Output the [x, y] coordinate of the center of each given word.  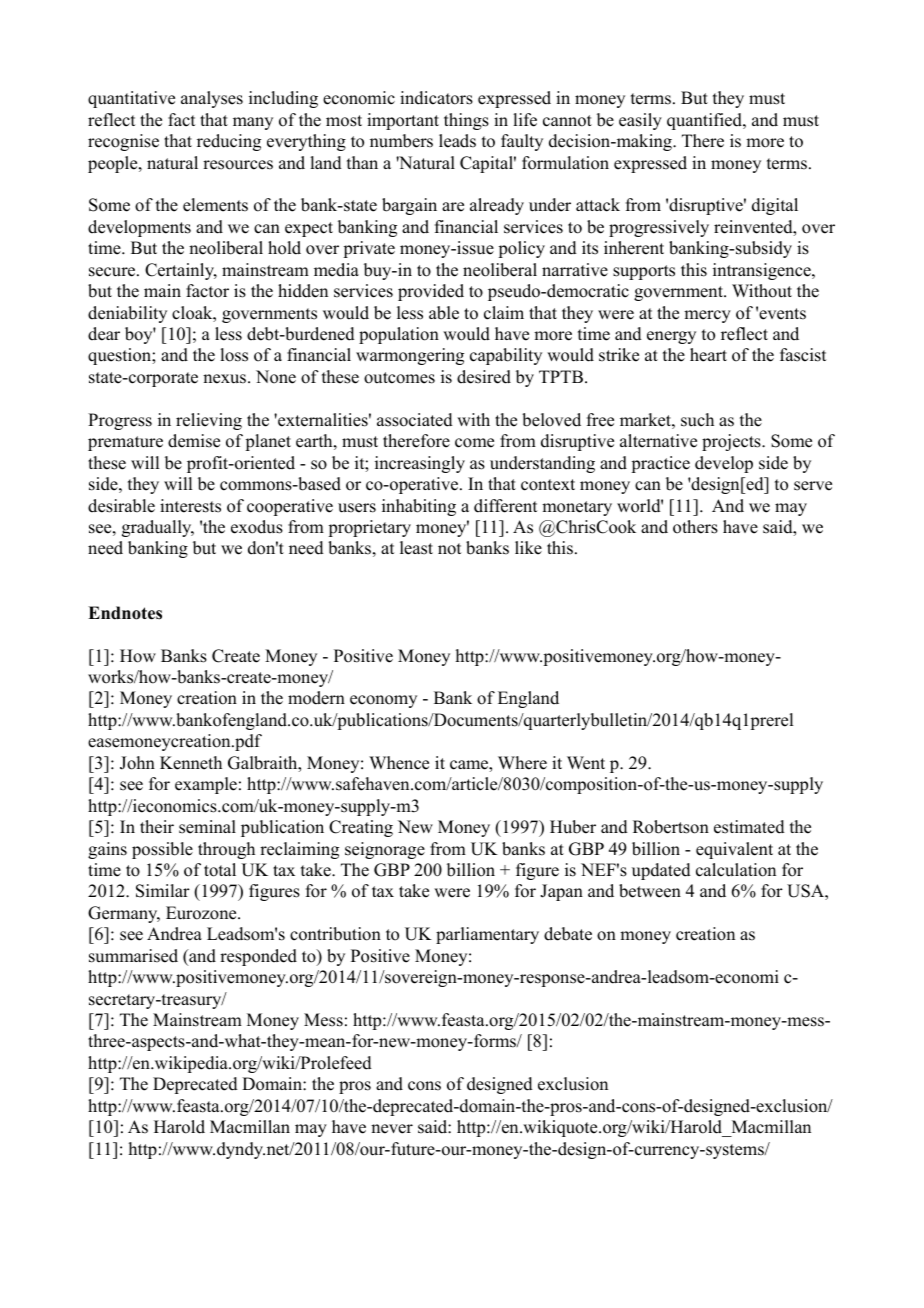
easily [640, 121]
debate [568, 934]
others [695, 527]
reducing [229, 142]
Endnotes [125, 613]
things [466, 121]
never [392, 1129]
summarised [133, 956]
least [416, 548]
